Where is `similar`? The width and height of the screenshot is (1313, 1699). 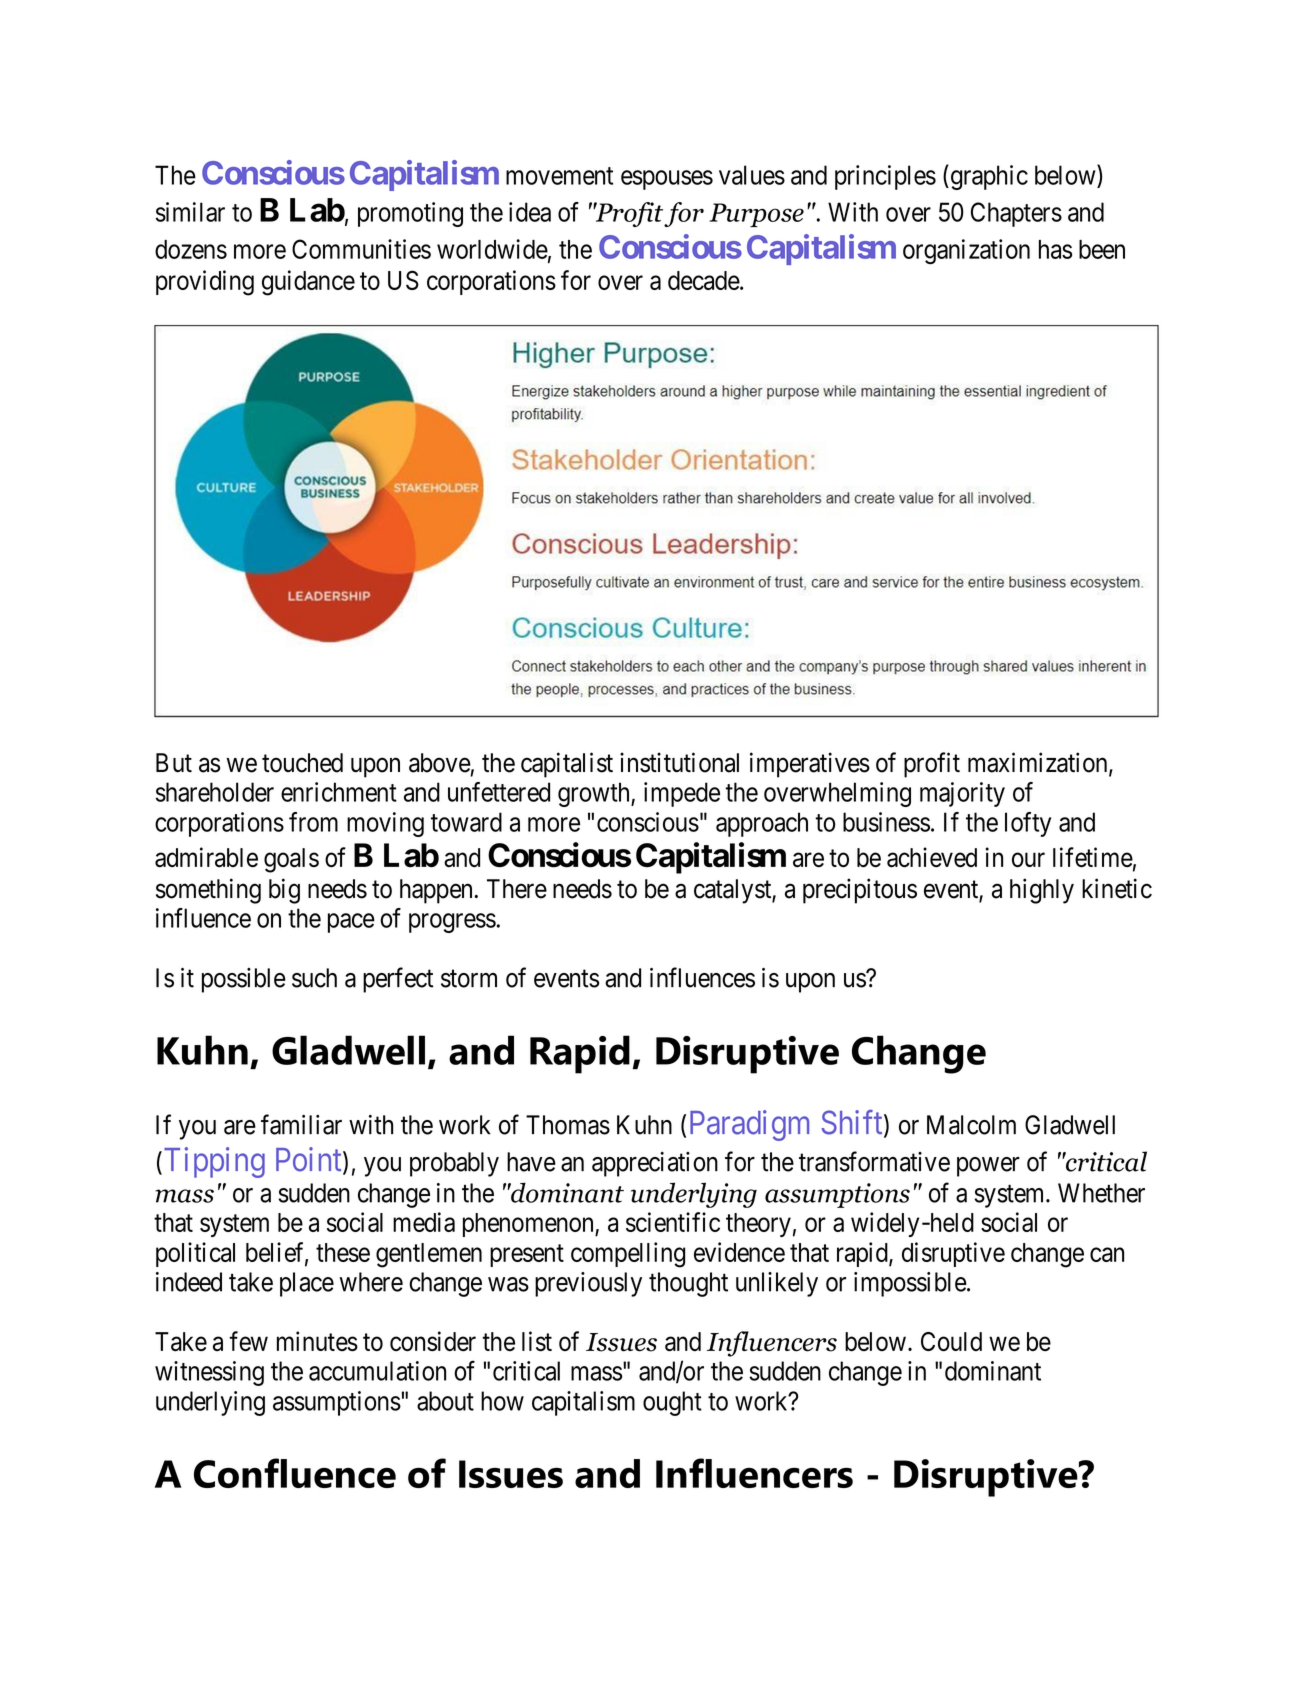 similar is located at coordinates (190, 212).
